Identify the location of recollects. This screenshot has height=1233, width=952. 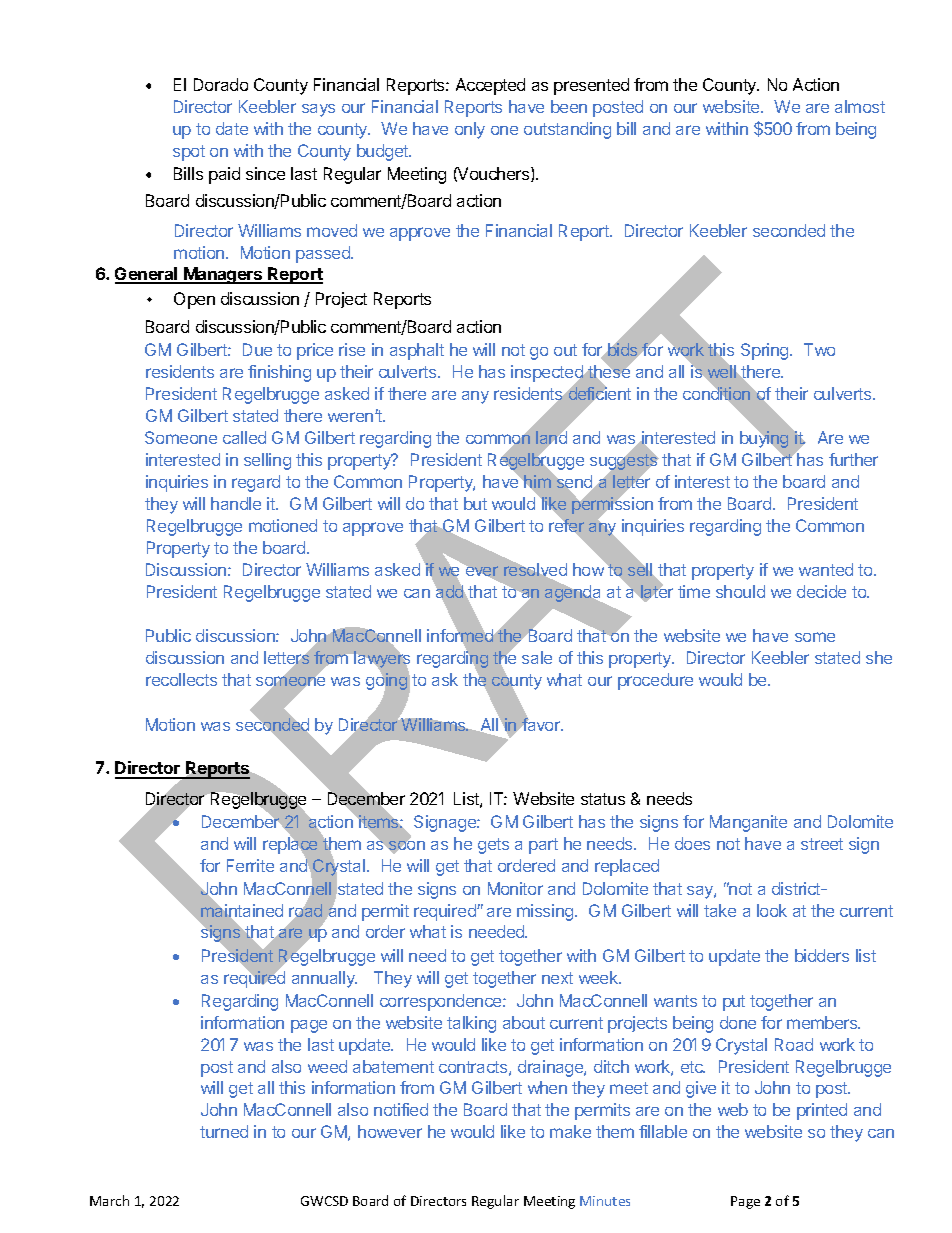
(181, 679).
